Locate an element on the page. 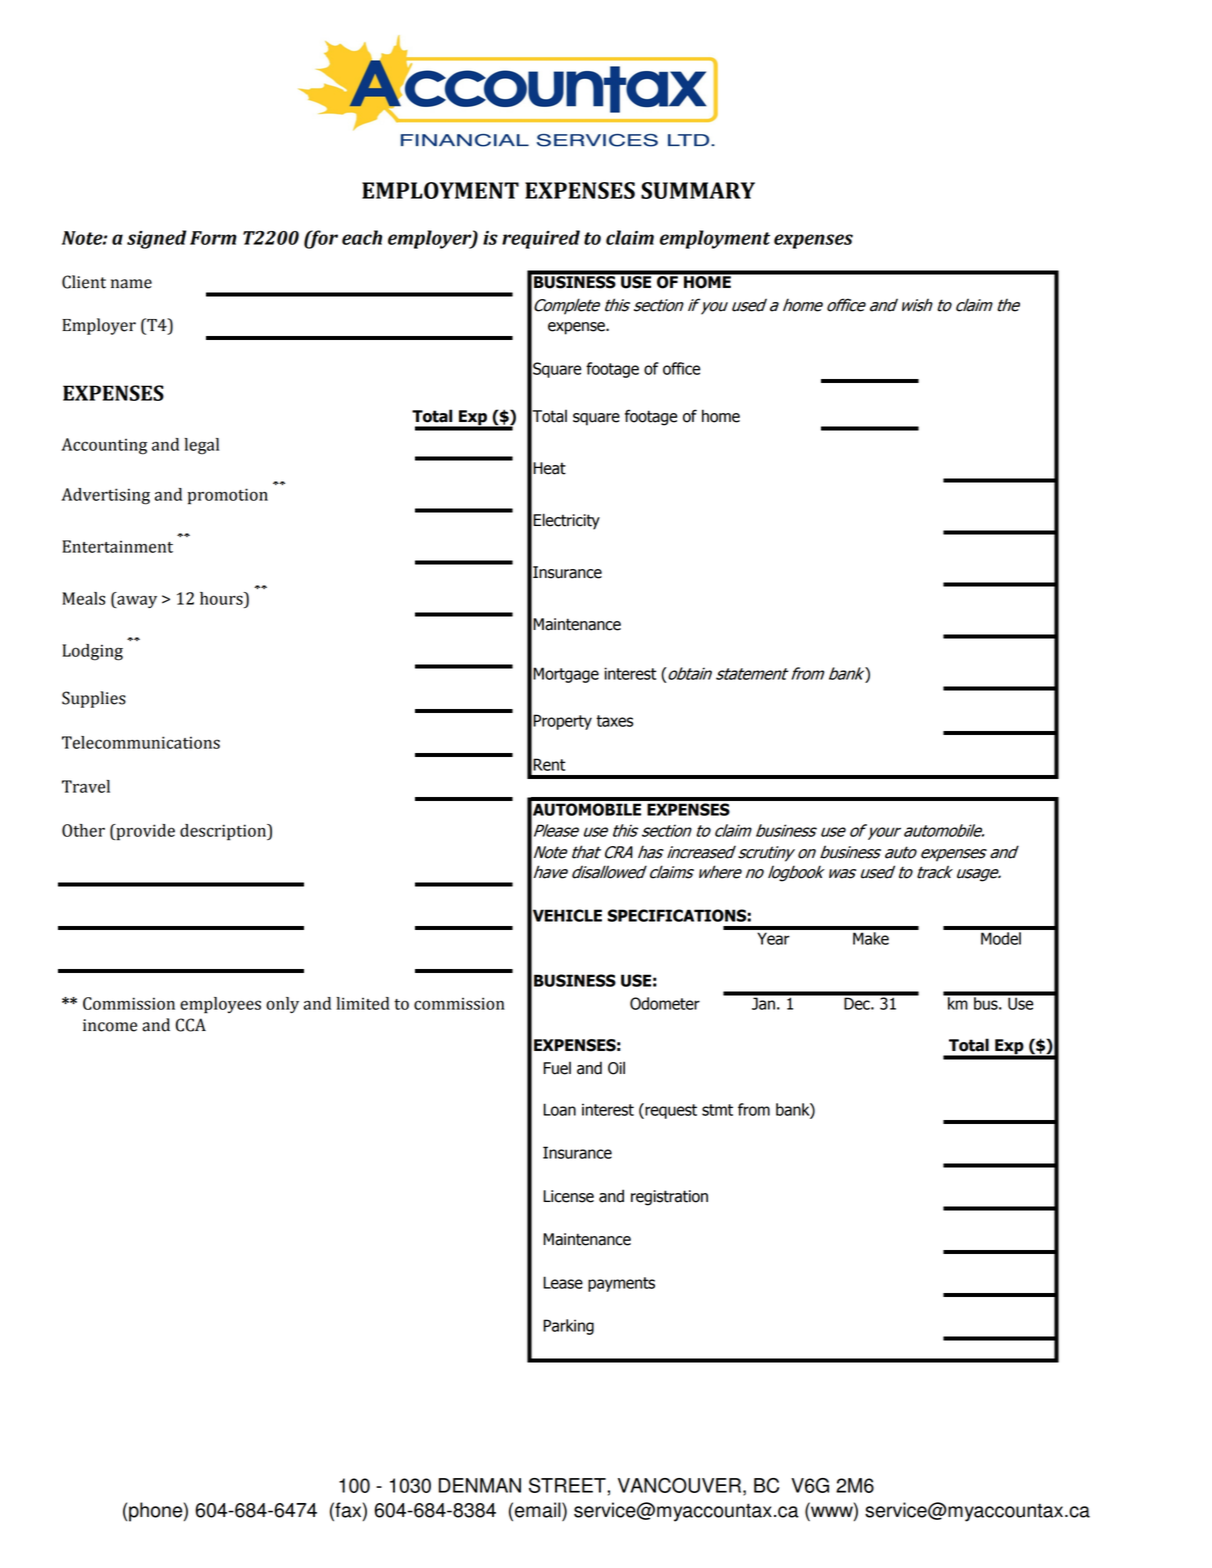 This document has width=1212, height=1568. email is located at coordinates (539, 1510).
